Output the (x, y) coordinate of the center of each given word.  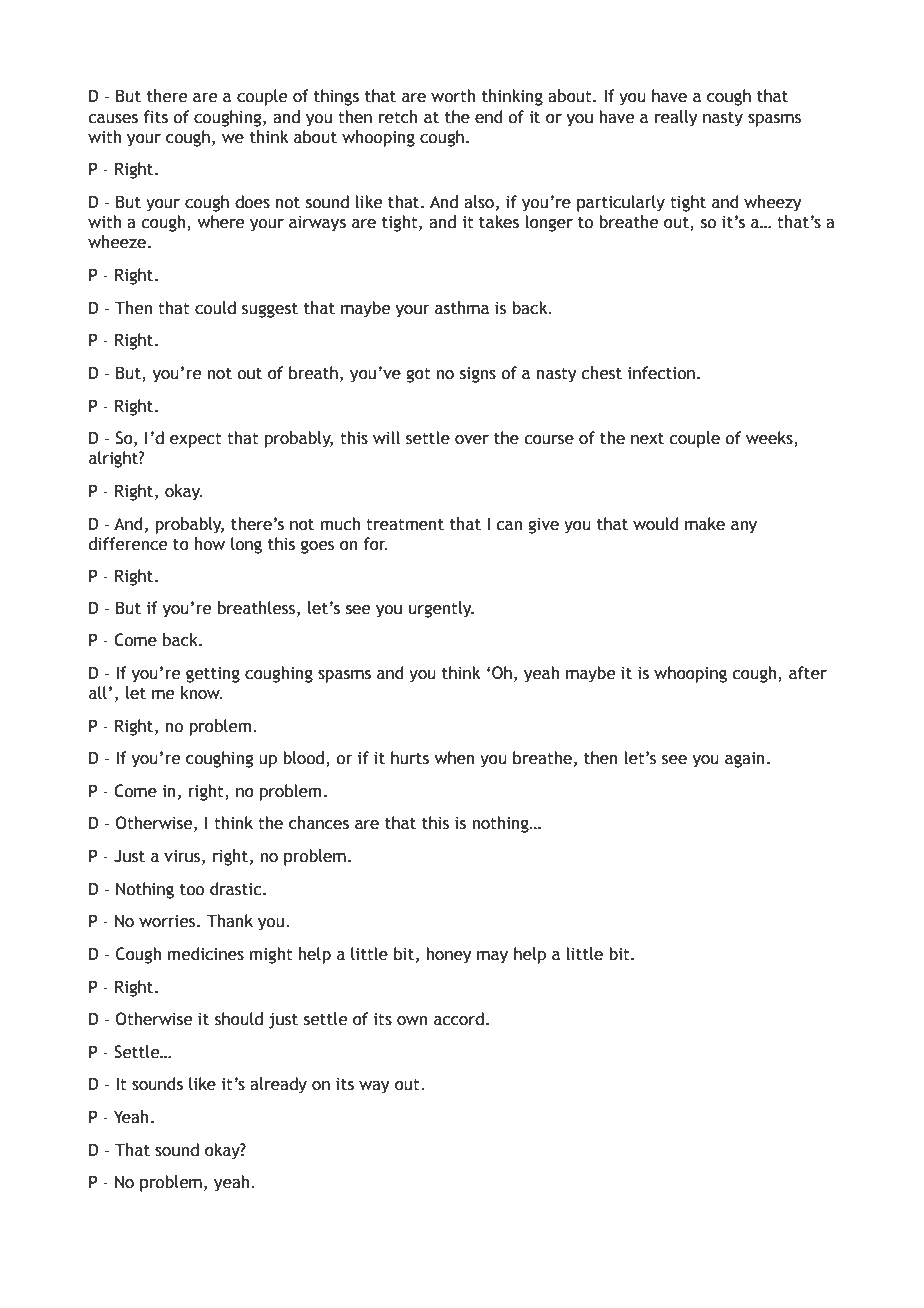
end (488, 117)
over (472, 440)
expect (196, 440)
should (239, 1019)
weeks (770, 439)
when (455, 758)
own (412, 1021)
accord (459, 1019)
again (745, 760)
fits (156, 117)
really (676, 118)
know (201, 693)
